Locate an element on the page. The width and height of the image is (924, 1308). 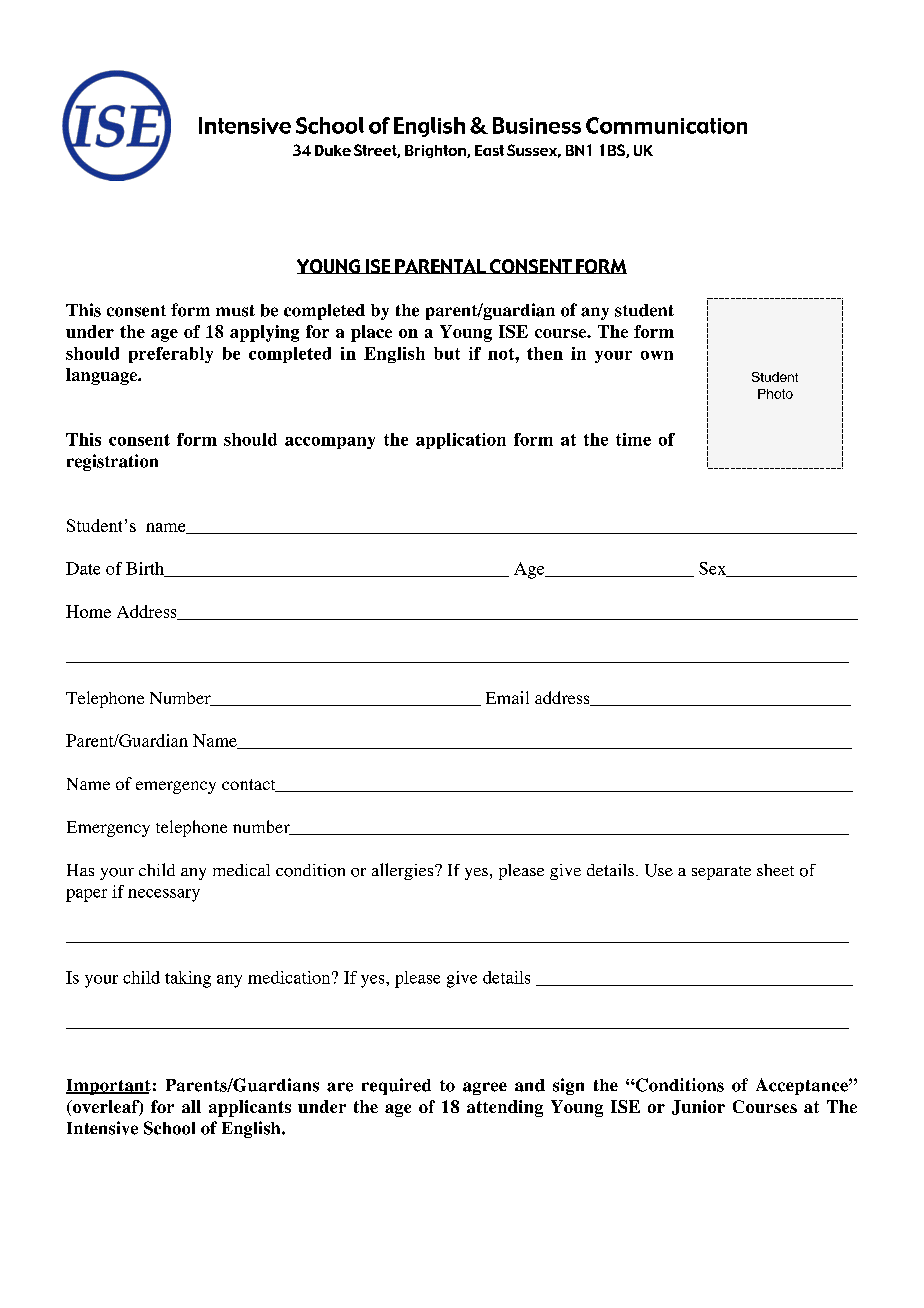
Duke is located at coordinates (333, 150).
